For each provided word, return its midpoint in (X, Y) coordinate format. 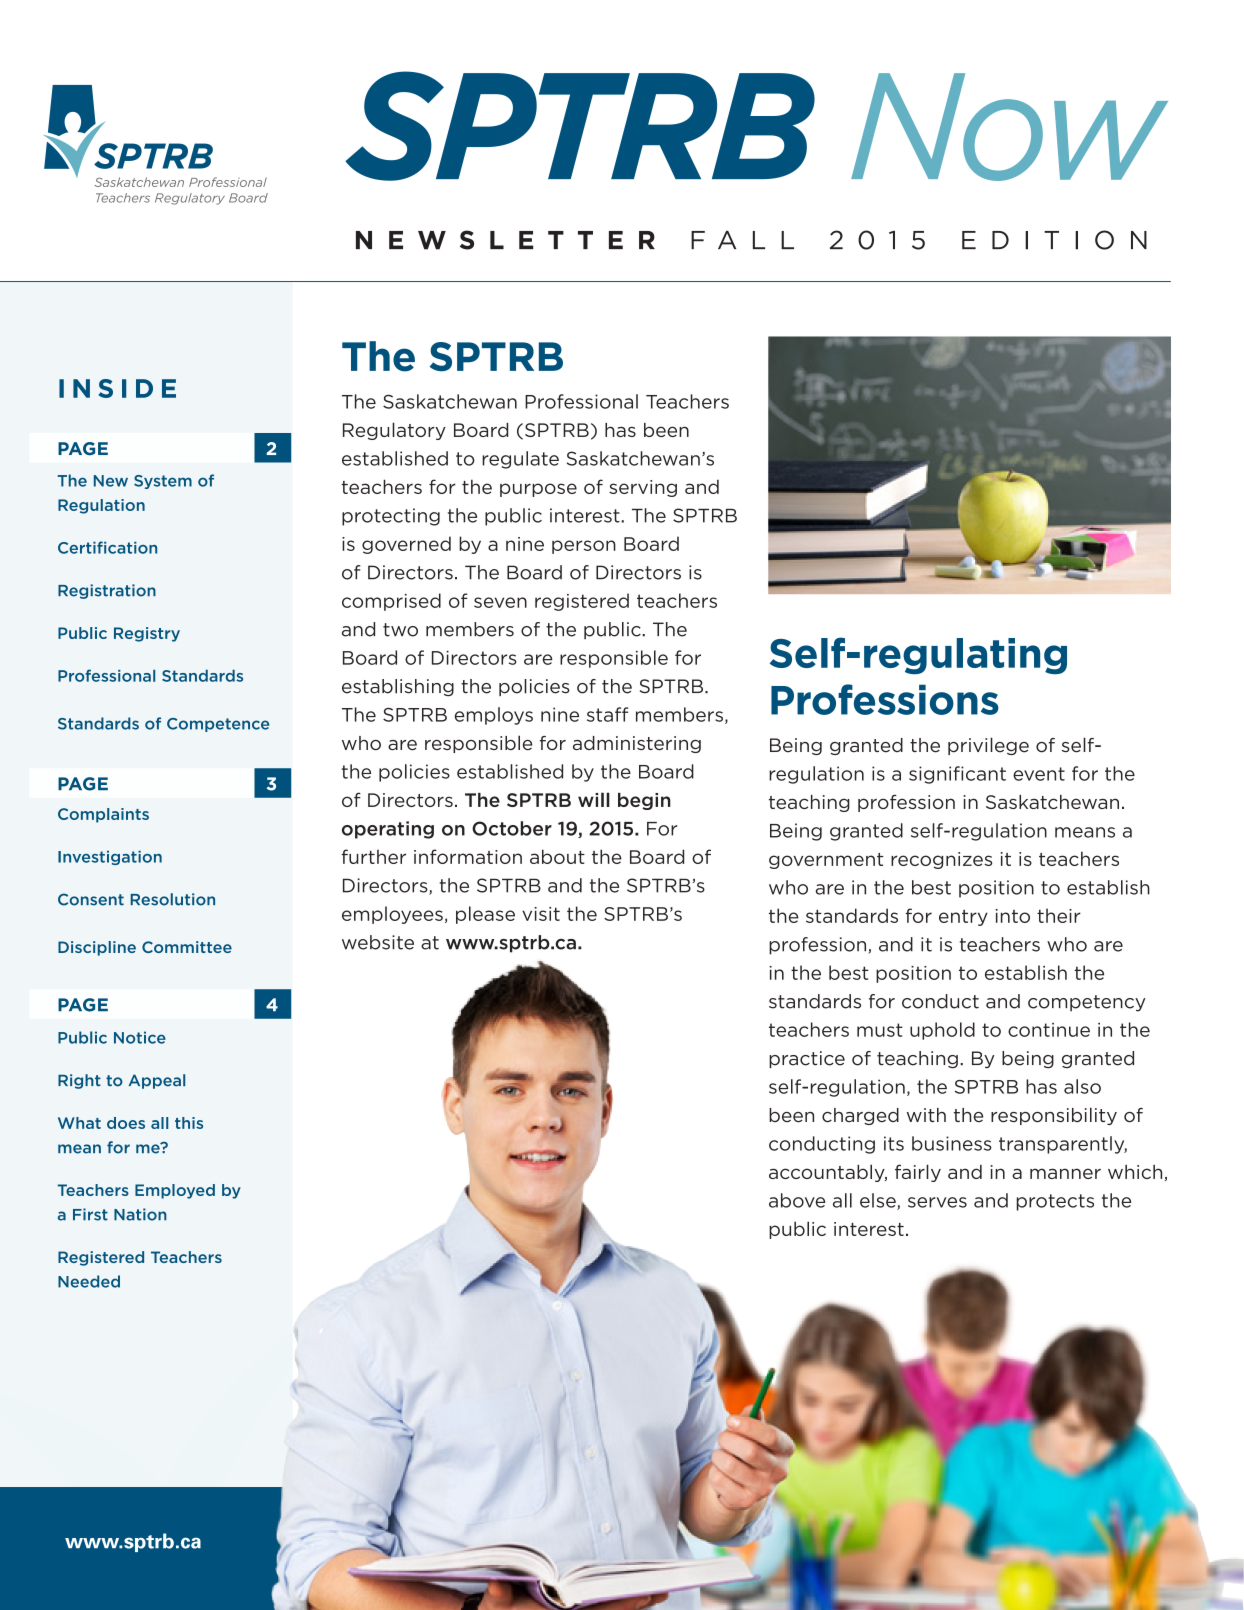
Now (1009, 127)
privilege (988, 746)
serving (643, 488)
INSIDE (117, 388)
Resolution (173, 899)
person (584, 547)
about (557, 856)
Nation (140, 1214)
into (1012, 916)
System (163, 482)
